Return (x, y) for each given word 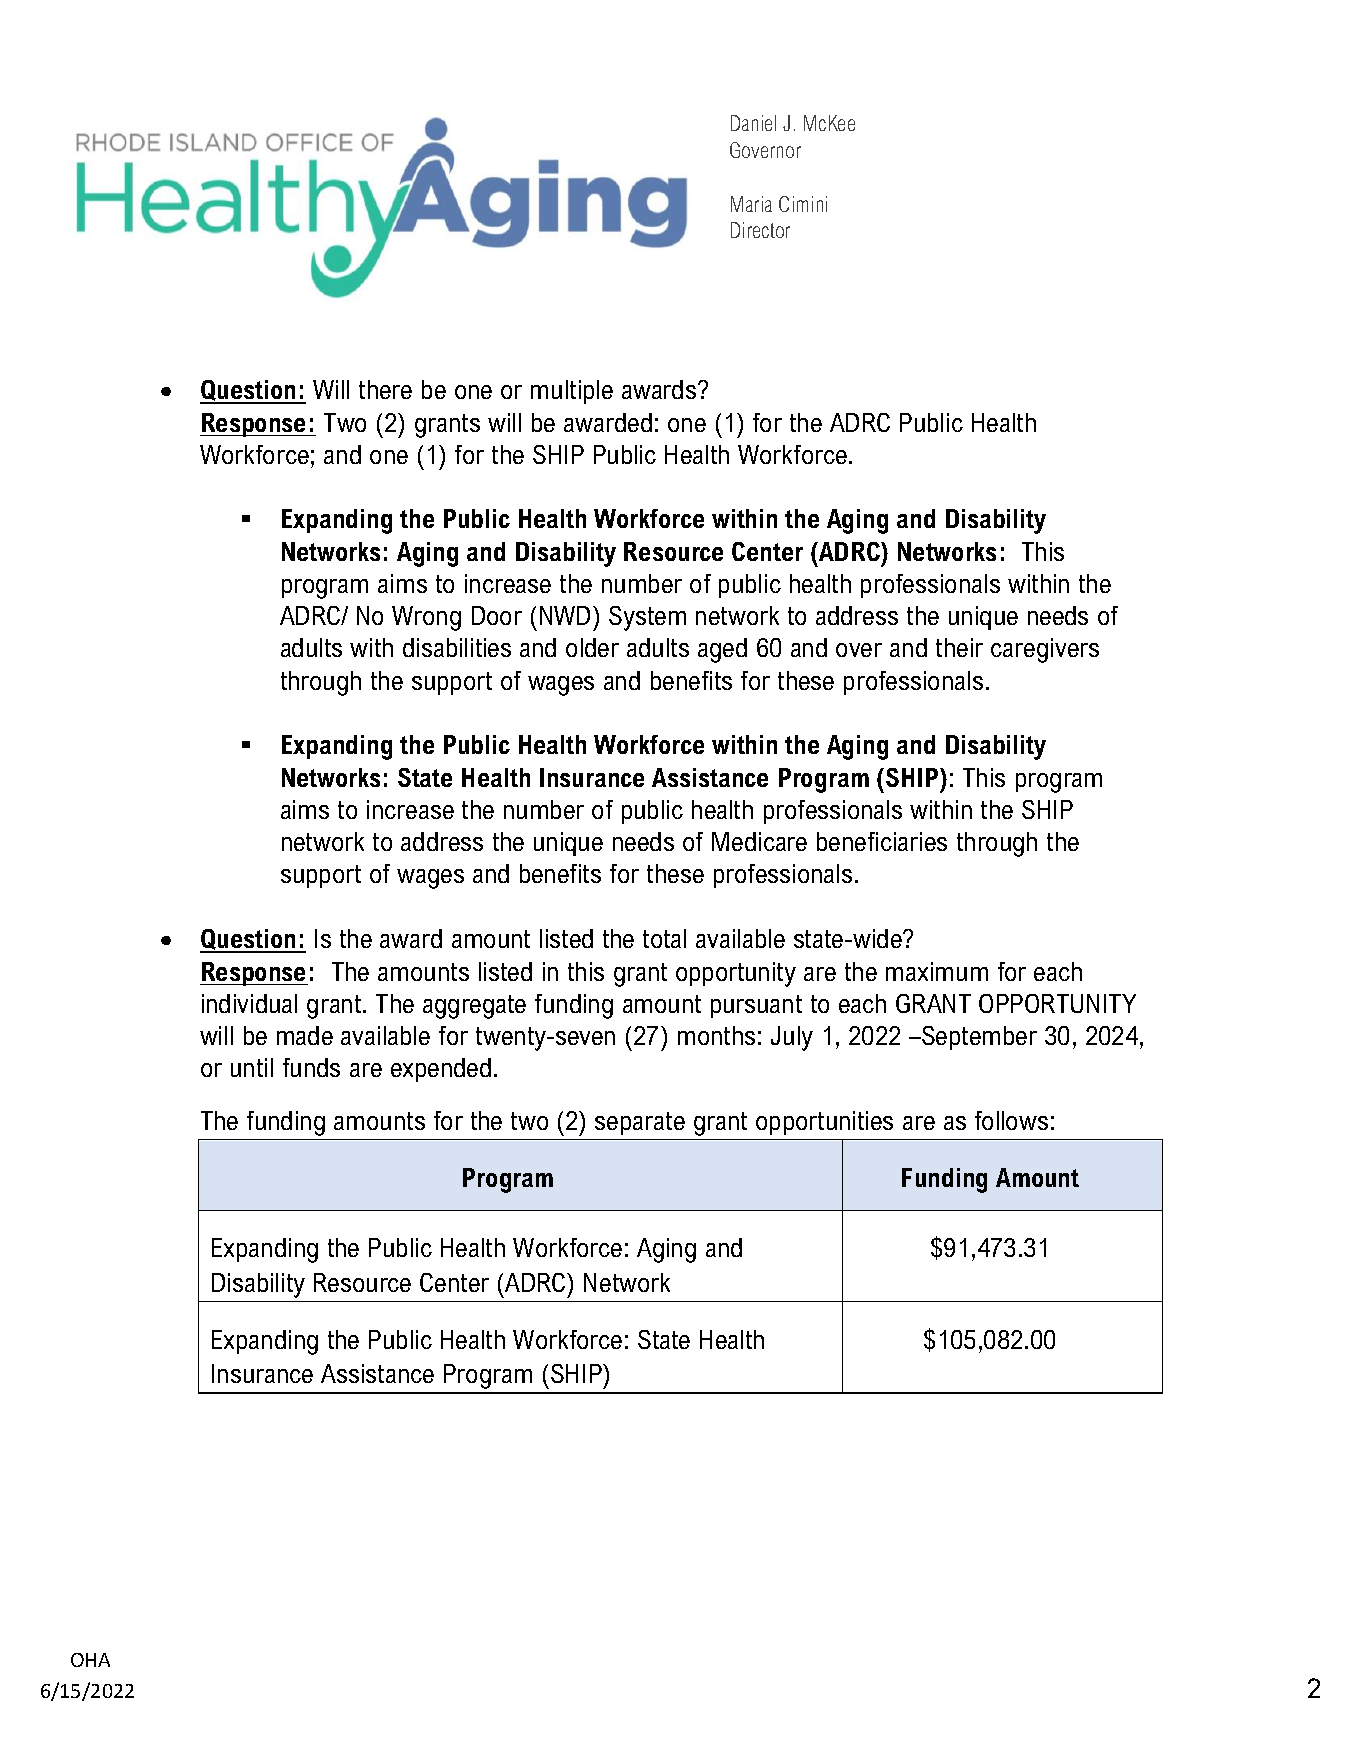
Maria (751, 204)
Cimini (803, 204)
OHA (90, 1660)
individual (249, 1003)
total (664, 938)
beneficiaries (882, 841)
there (385, 389)
